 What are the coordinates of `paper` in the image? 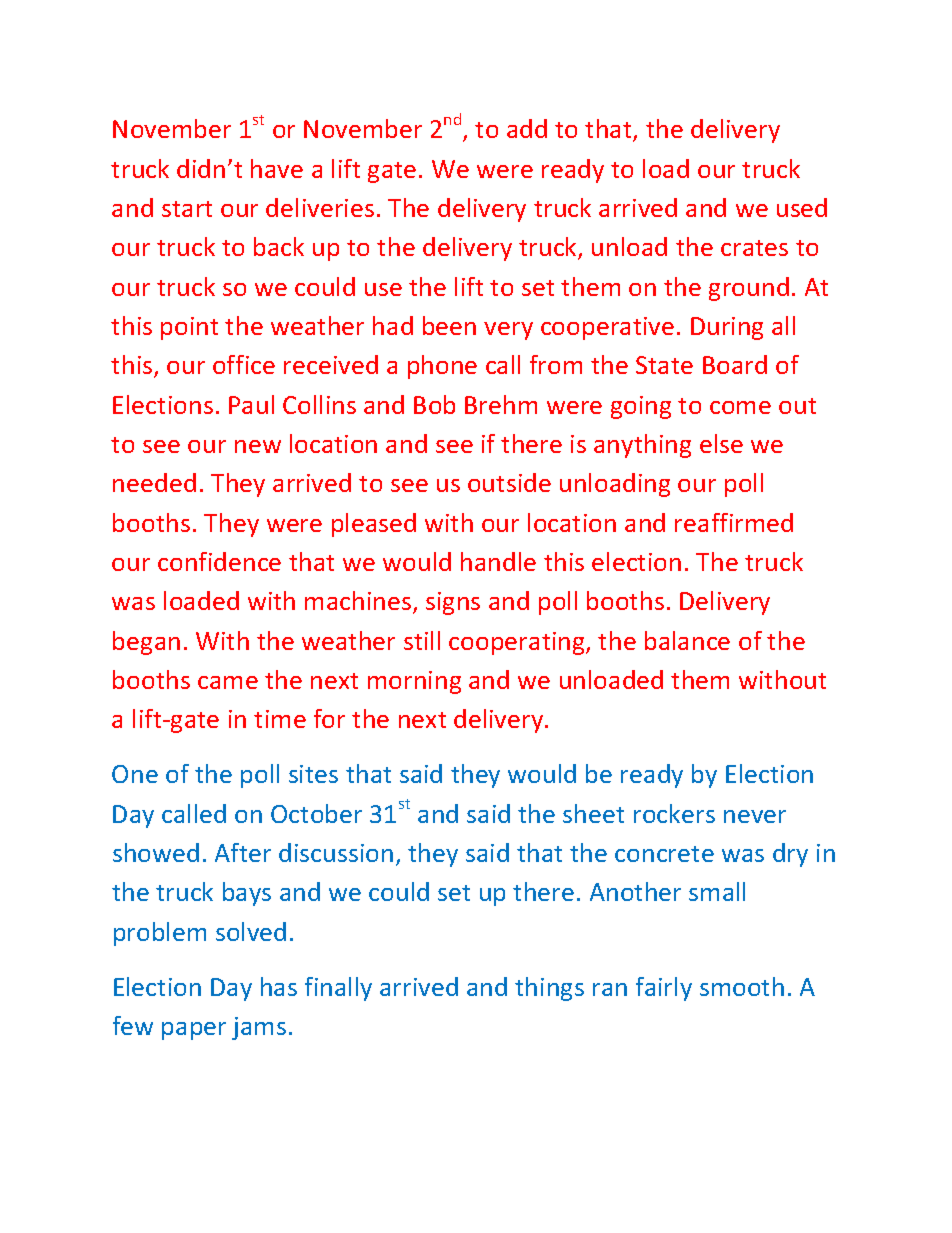 It's located at (194, 1031).
